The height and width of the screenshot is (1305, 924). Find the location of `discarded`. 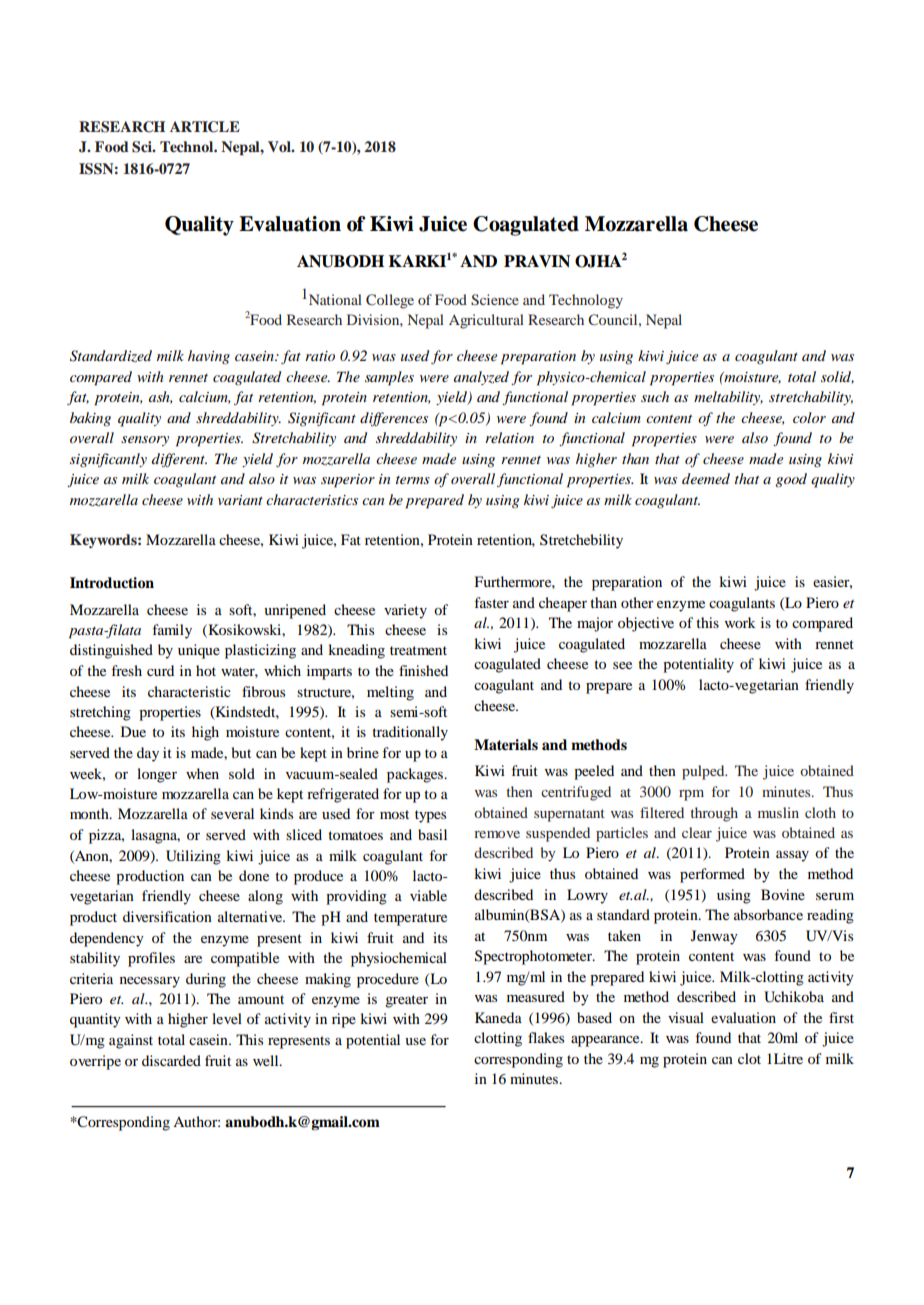

discarded is located at coordinates (171, 1060).
